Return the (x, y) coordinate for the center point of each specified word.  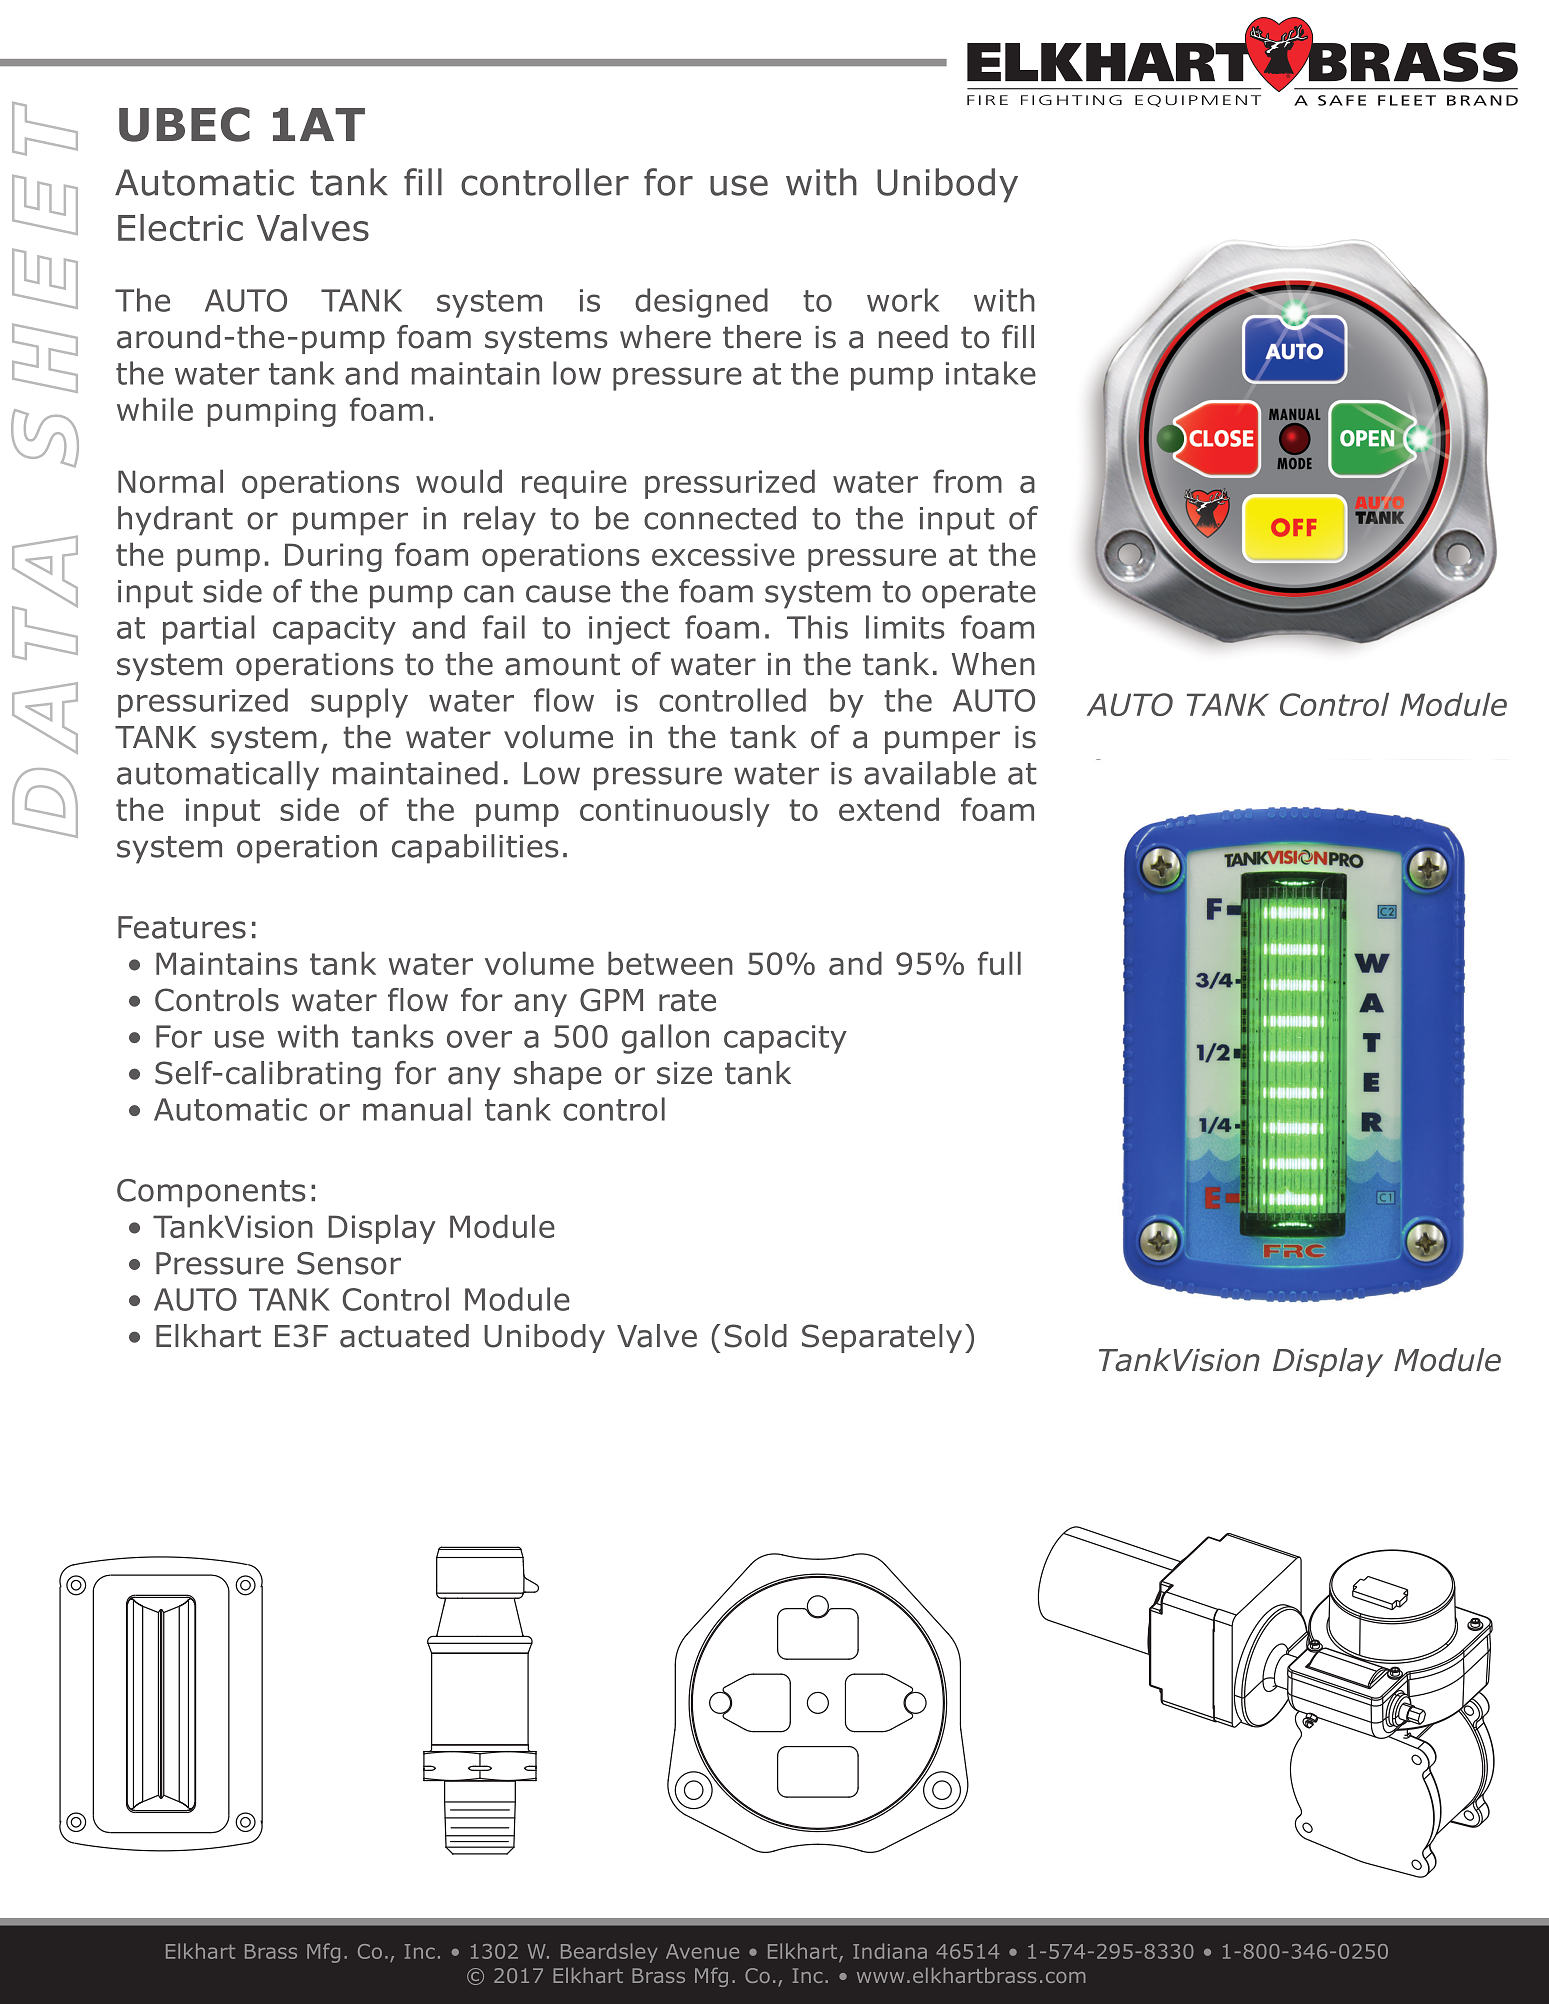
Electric (180, 227)
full (999, 963)
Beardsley (609, 1953)
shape (558, 1075)
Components (211, 1193)
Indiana (890, 1951)
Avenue (702, 1951)
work (903, 300)
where (665, 337)
